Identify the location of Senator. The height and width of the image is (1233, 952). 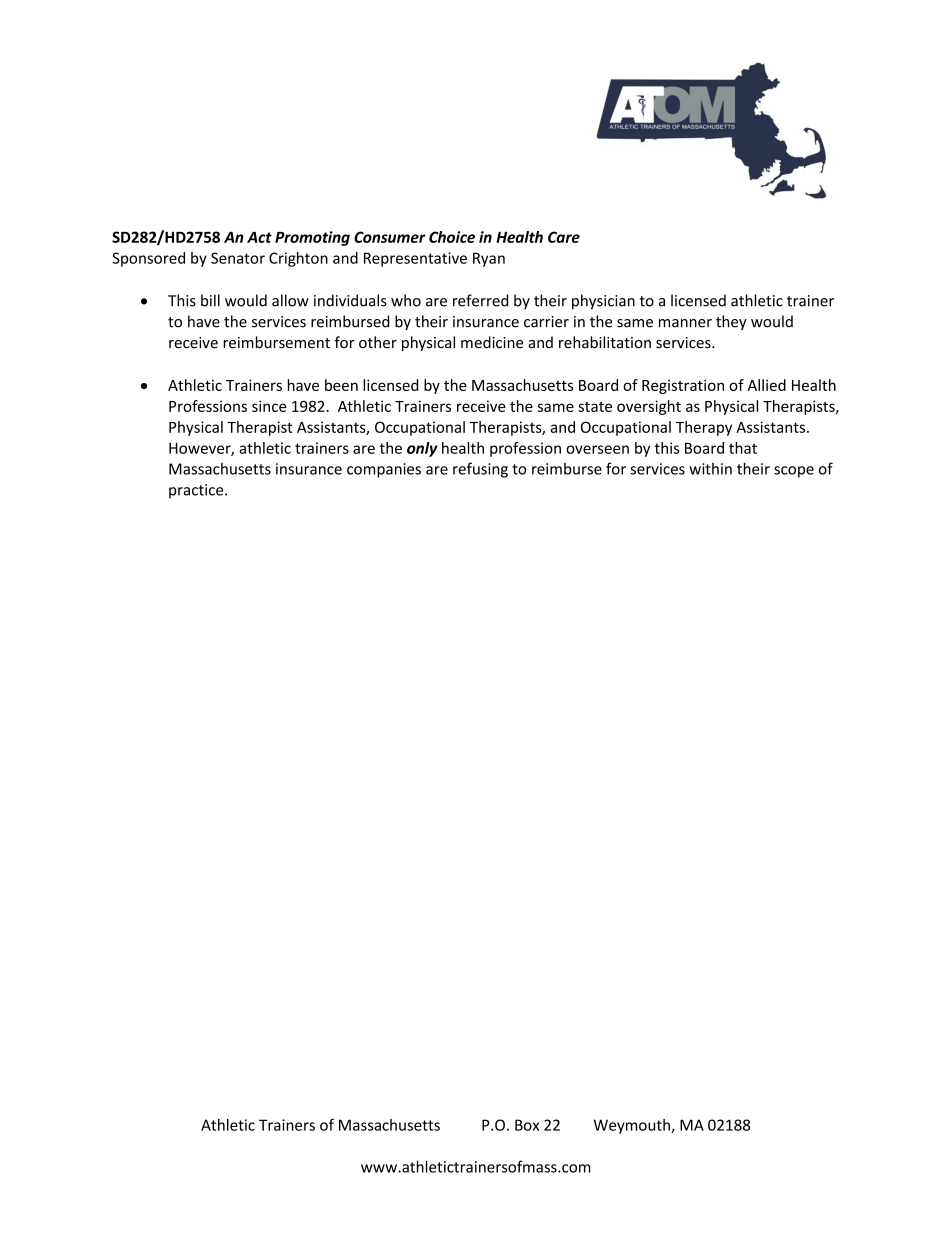
(238, 258).
